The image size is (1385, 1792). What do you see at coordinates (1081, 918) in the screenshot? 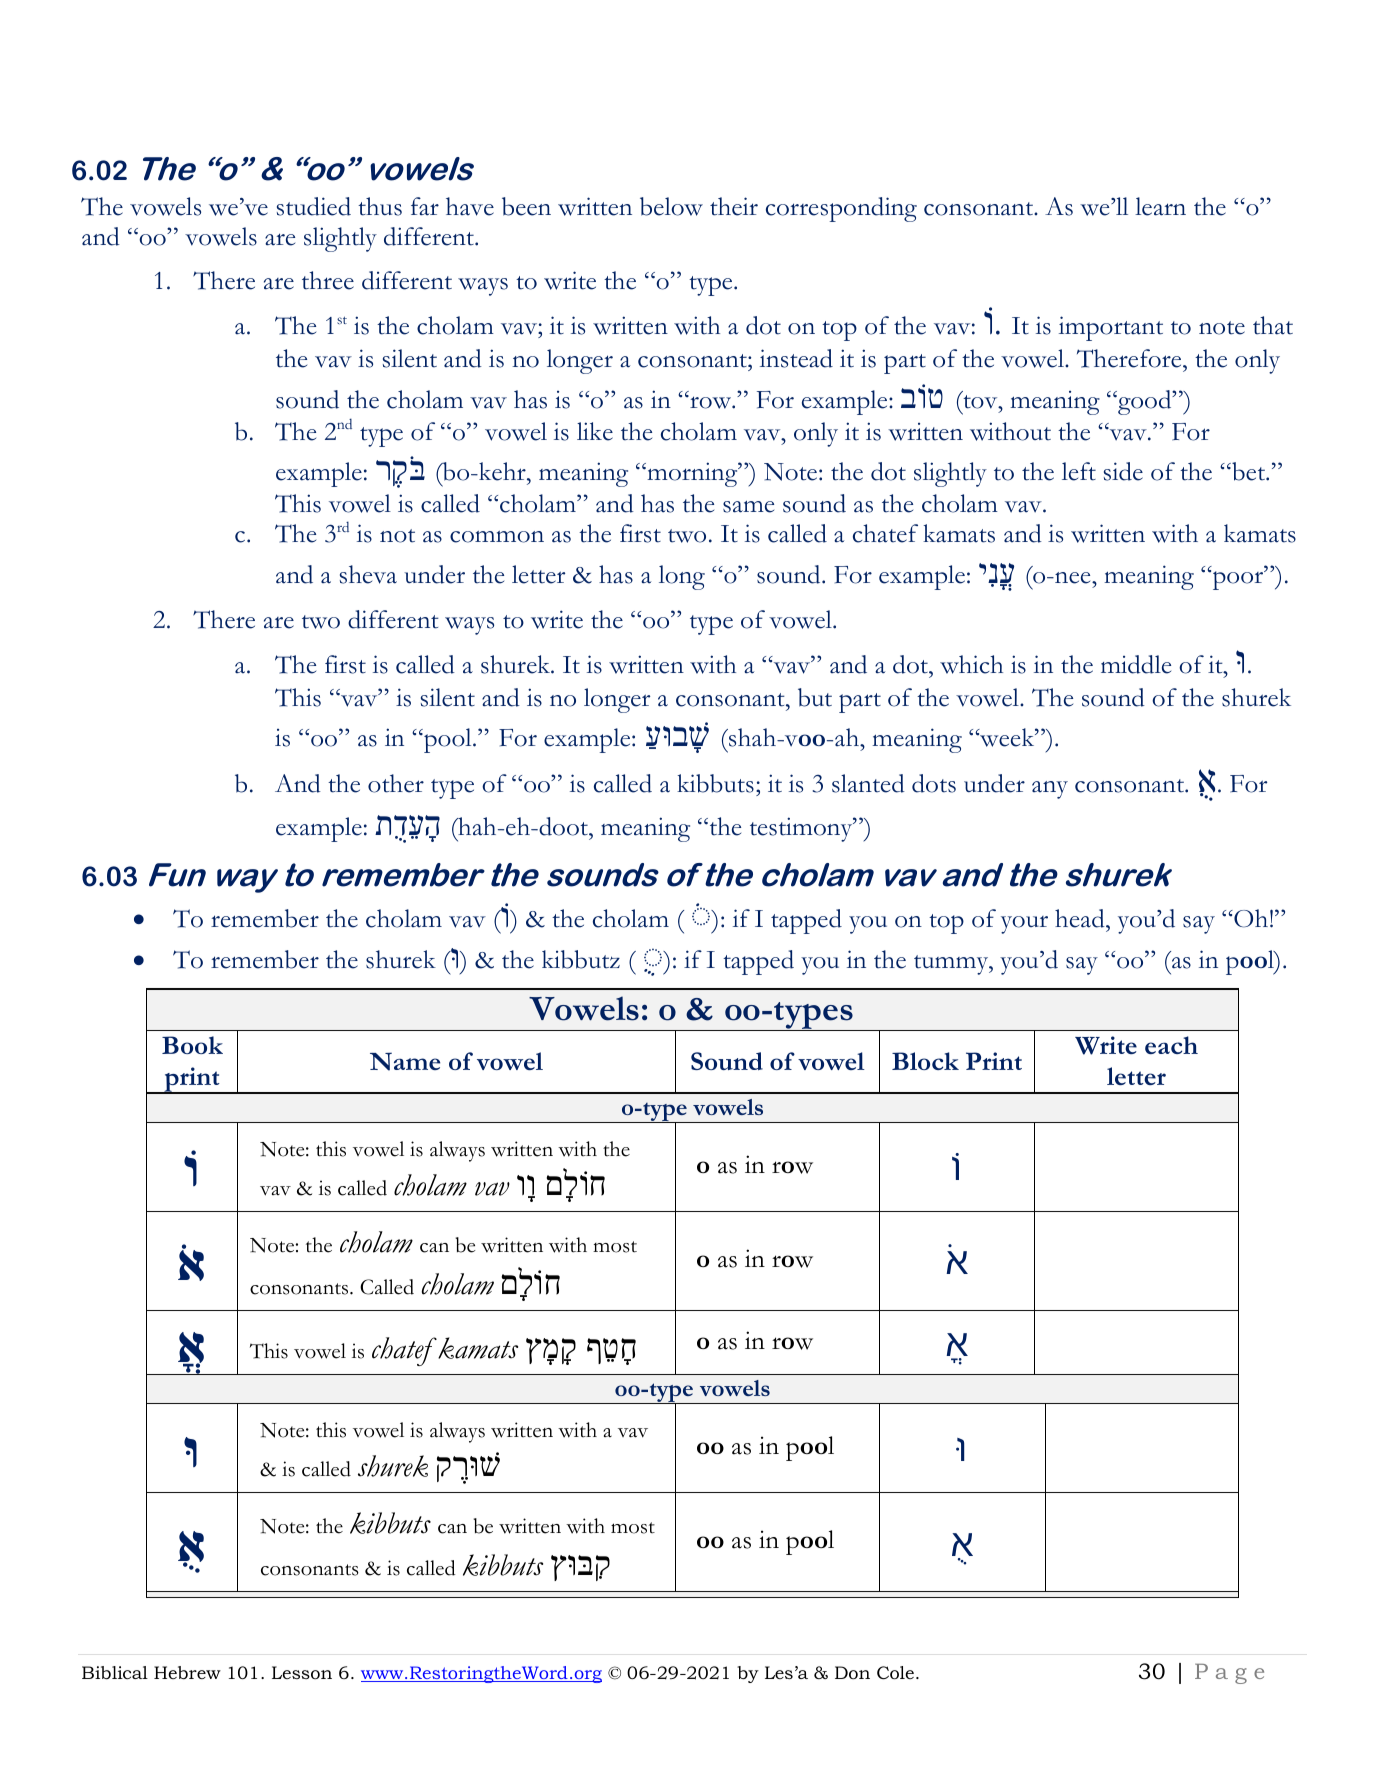
I see `head` at bounding box center [1081, 918].
